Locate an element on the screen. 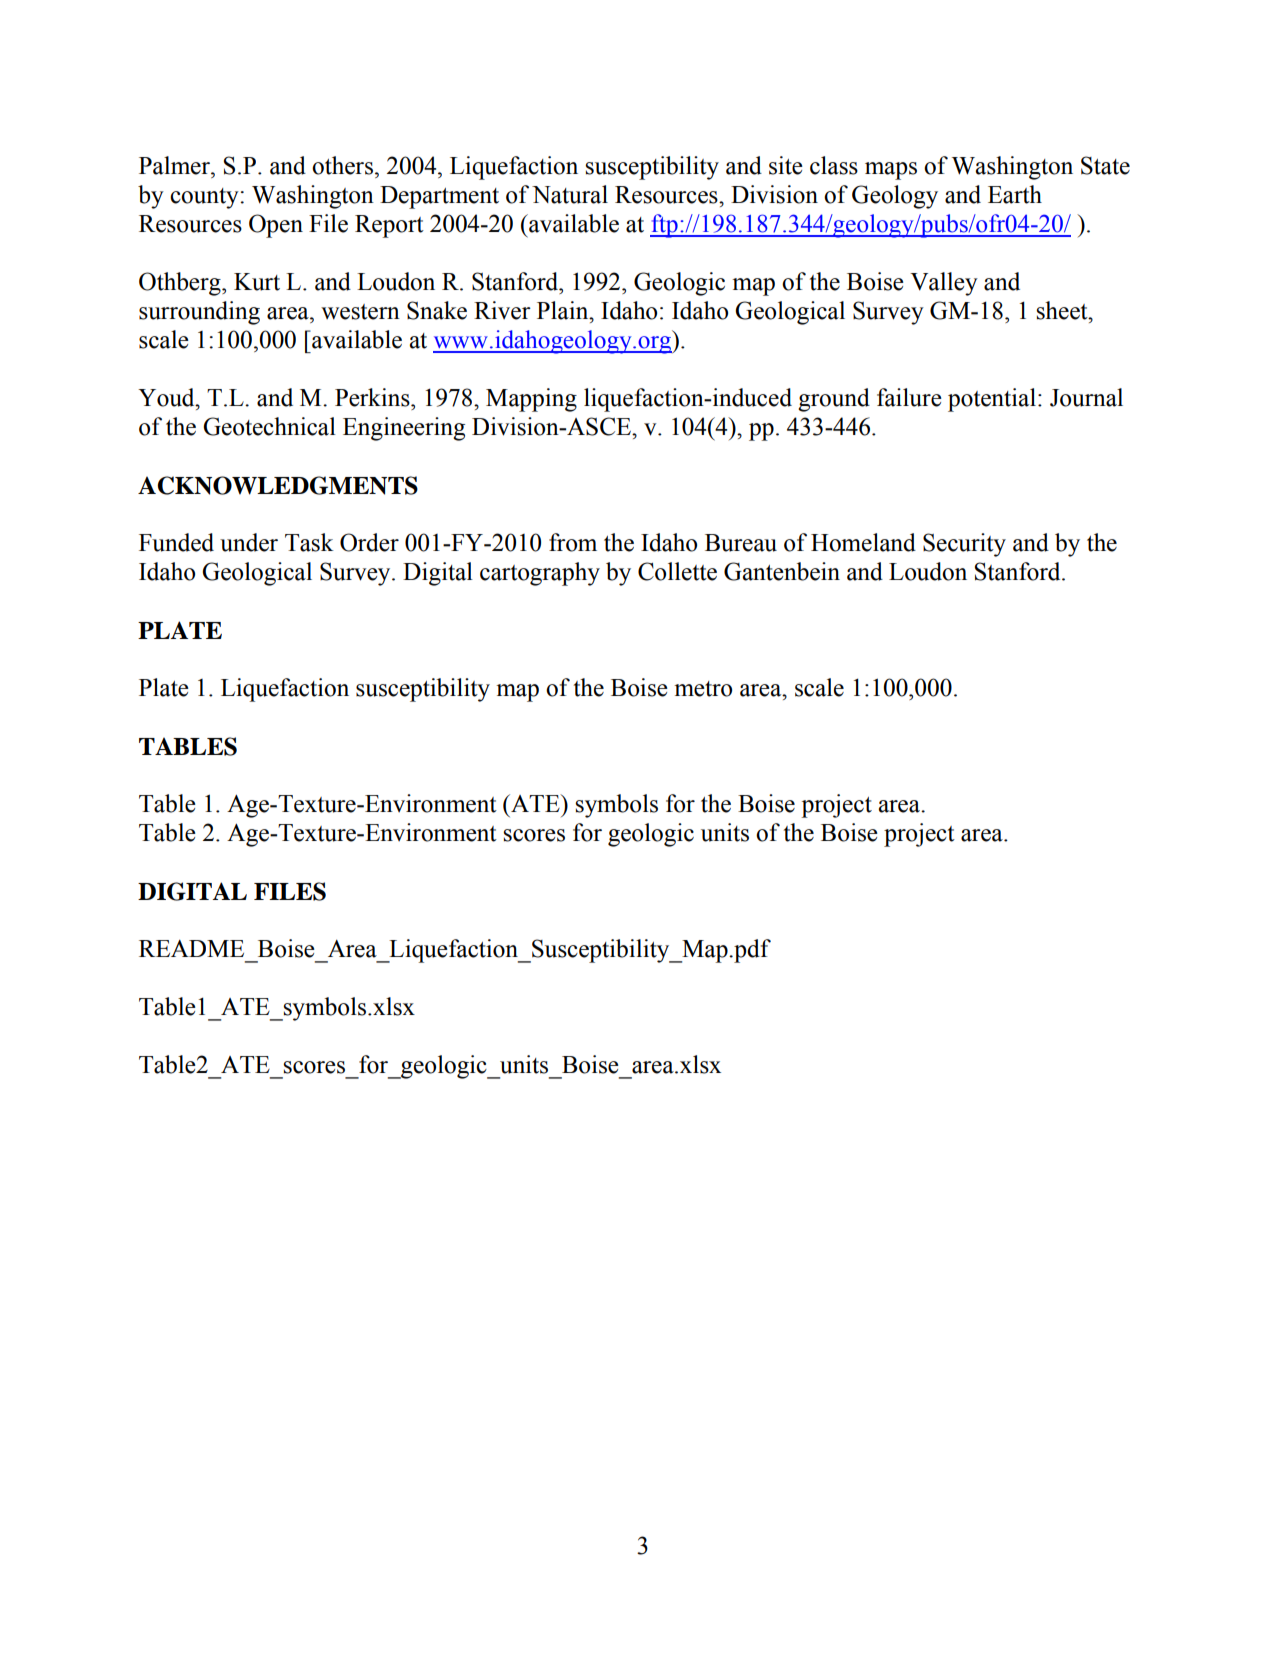 Image resolution: width=1286 pixels, height=1664 pixels. Collette is located at coordinates (677, 571).
